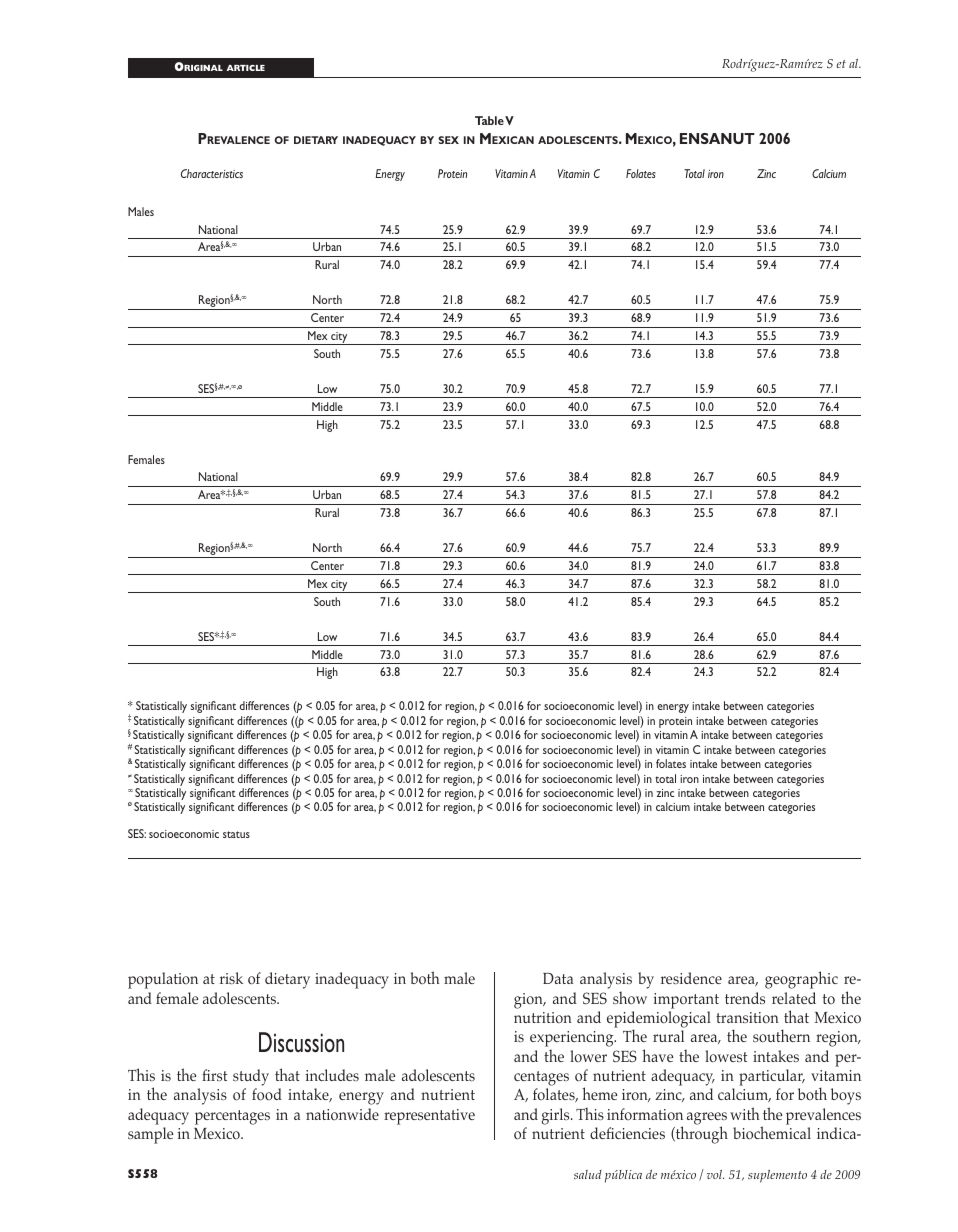 The width and height of the screenshot is (958, 1232). Describe the element at coordinates (558, 978) in the screenshot. I see `Data` at that location.
